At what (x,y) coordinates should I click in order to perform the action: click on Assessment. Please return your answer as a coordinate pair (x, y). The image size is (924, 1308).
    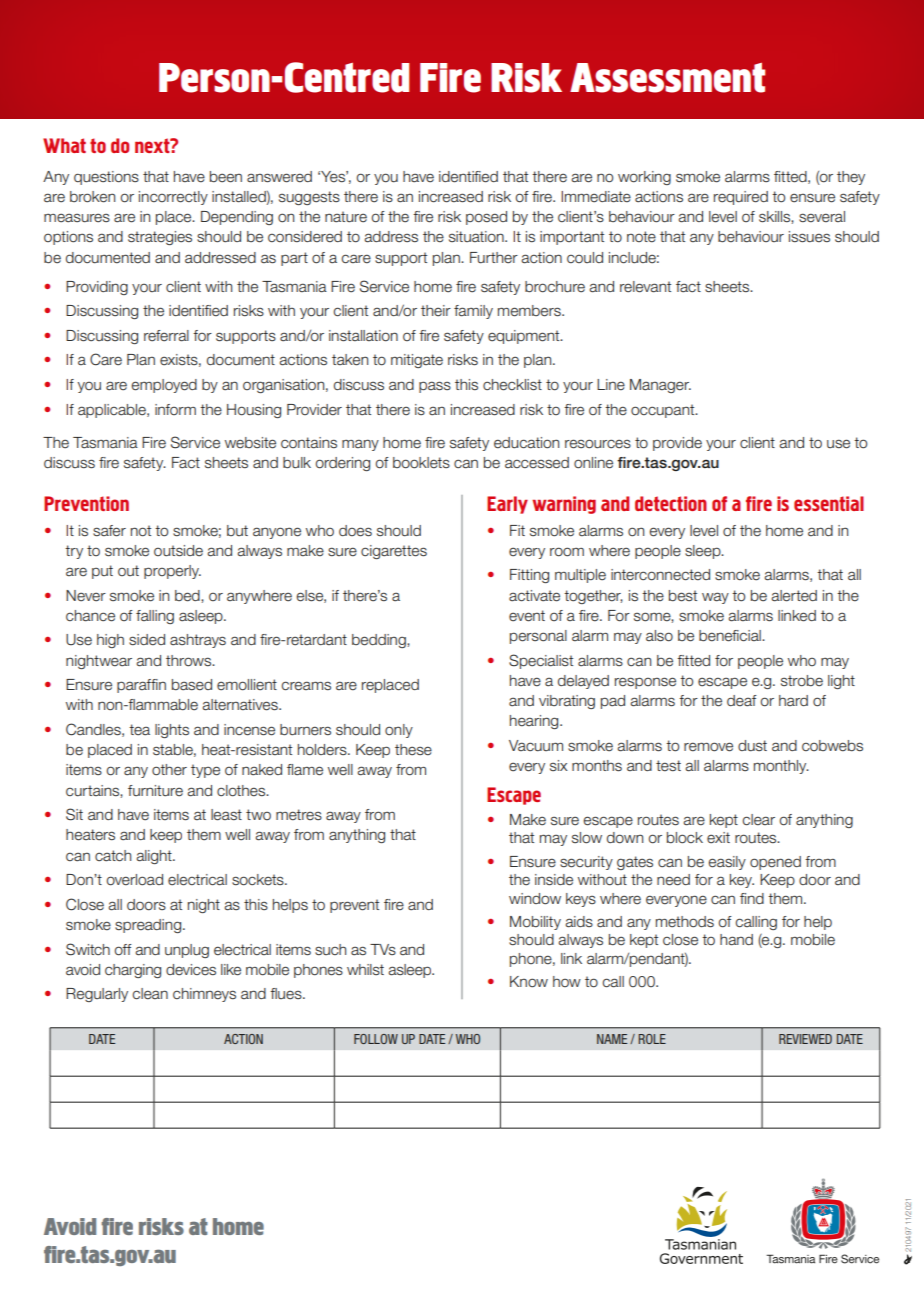
    Looking at the image, I should click on (667, 78).
